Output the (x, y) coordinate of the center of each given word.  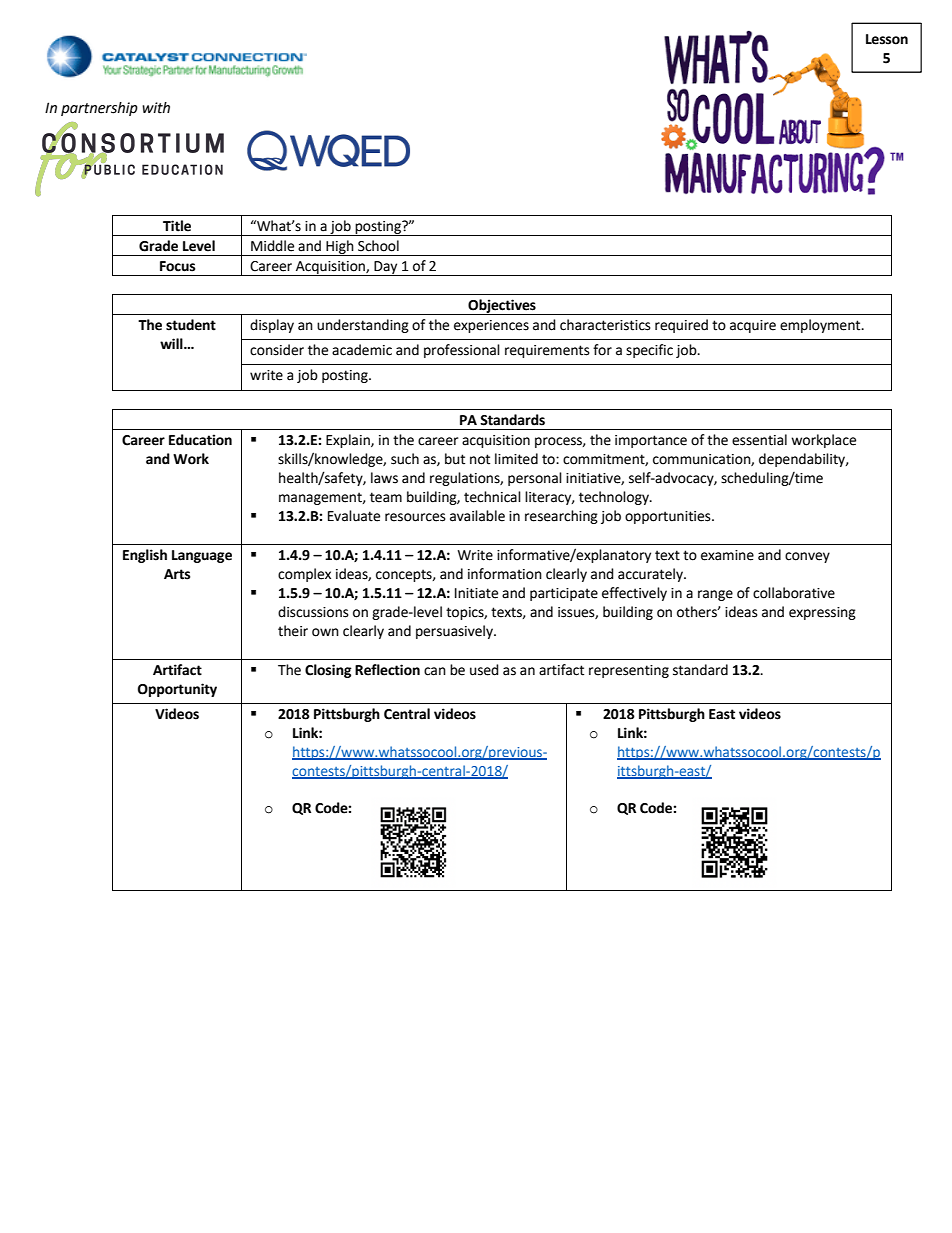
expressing (822, 613)
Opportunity (177, 690)
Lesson (887, 39)
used (484, 670)
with (156, 108)
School (378, 246)
